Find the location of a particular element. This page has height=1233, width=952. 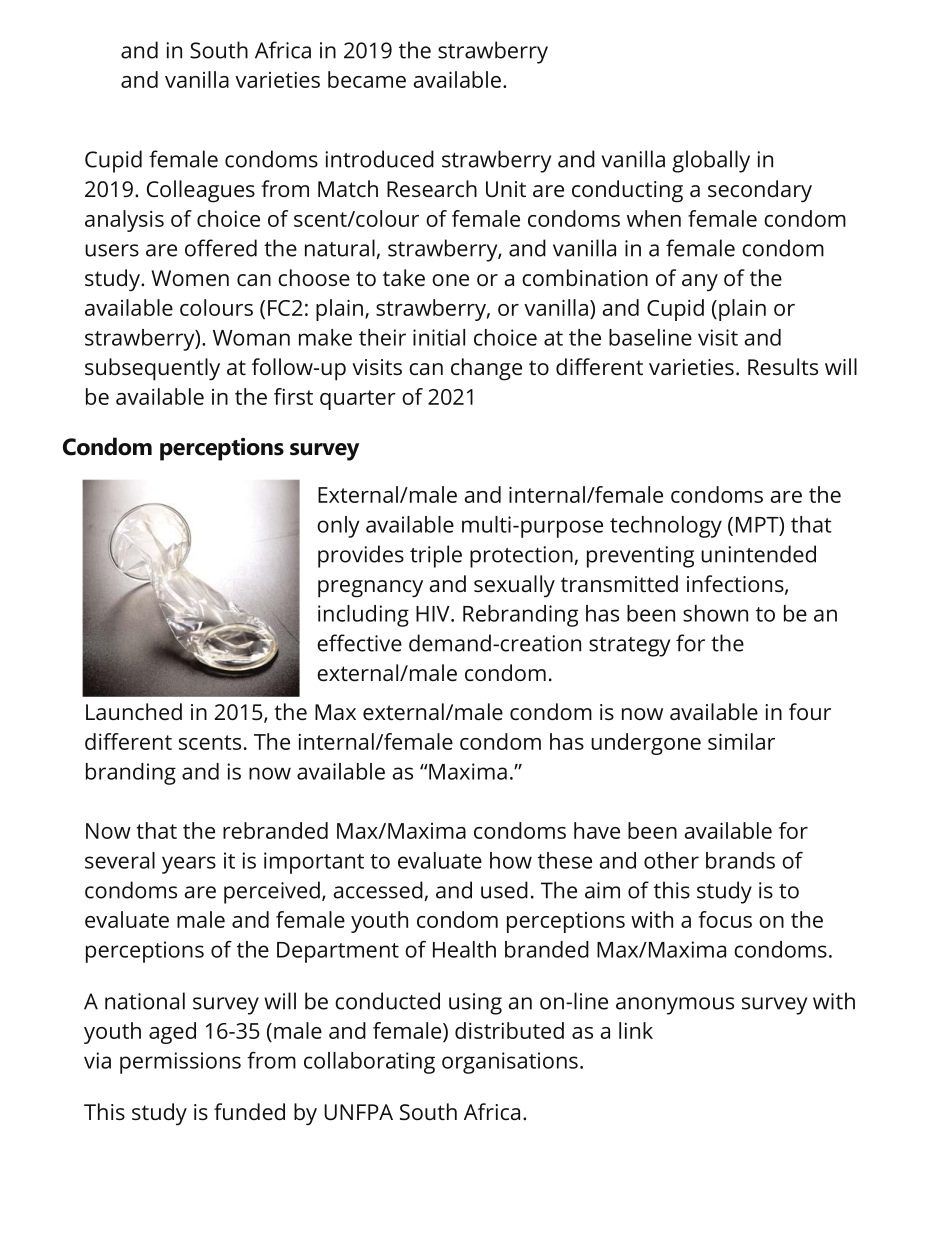

globally is located at coordinates (711, 161).
